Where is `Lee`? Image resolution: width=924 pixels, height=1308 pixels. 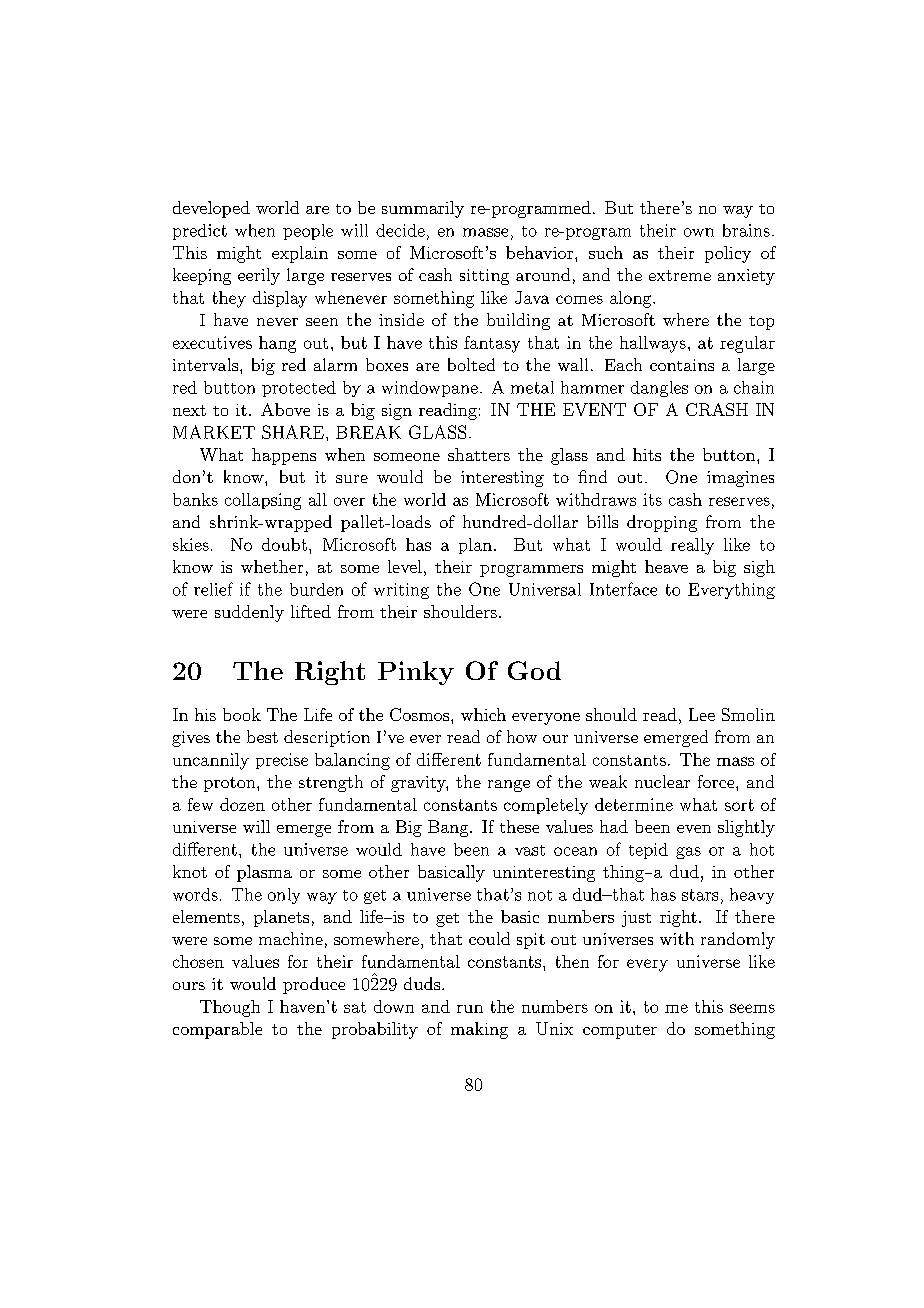 Lee is located at coordinates (702, 714).
